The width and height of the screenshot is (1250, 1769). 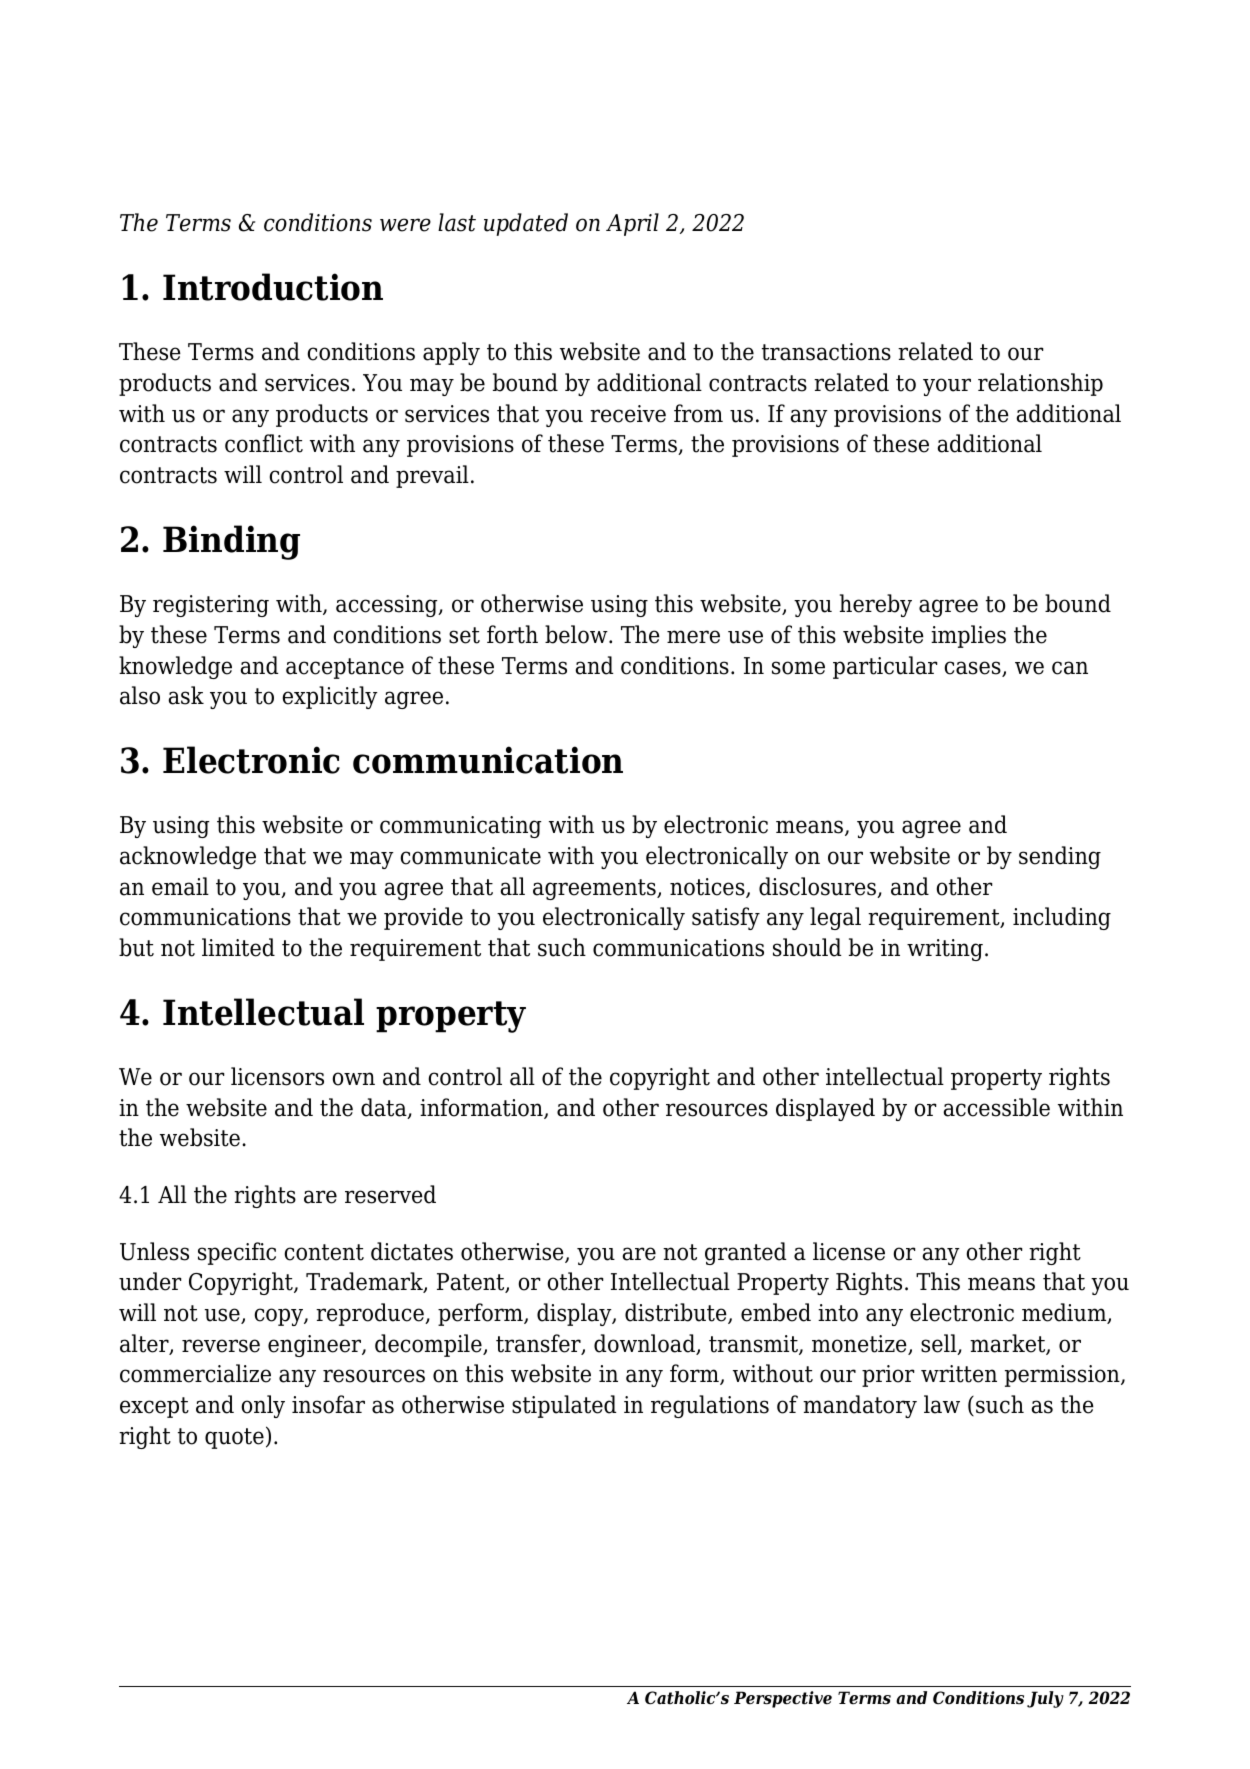 I want to click on reverse, so click(x=221, y=1346).
